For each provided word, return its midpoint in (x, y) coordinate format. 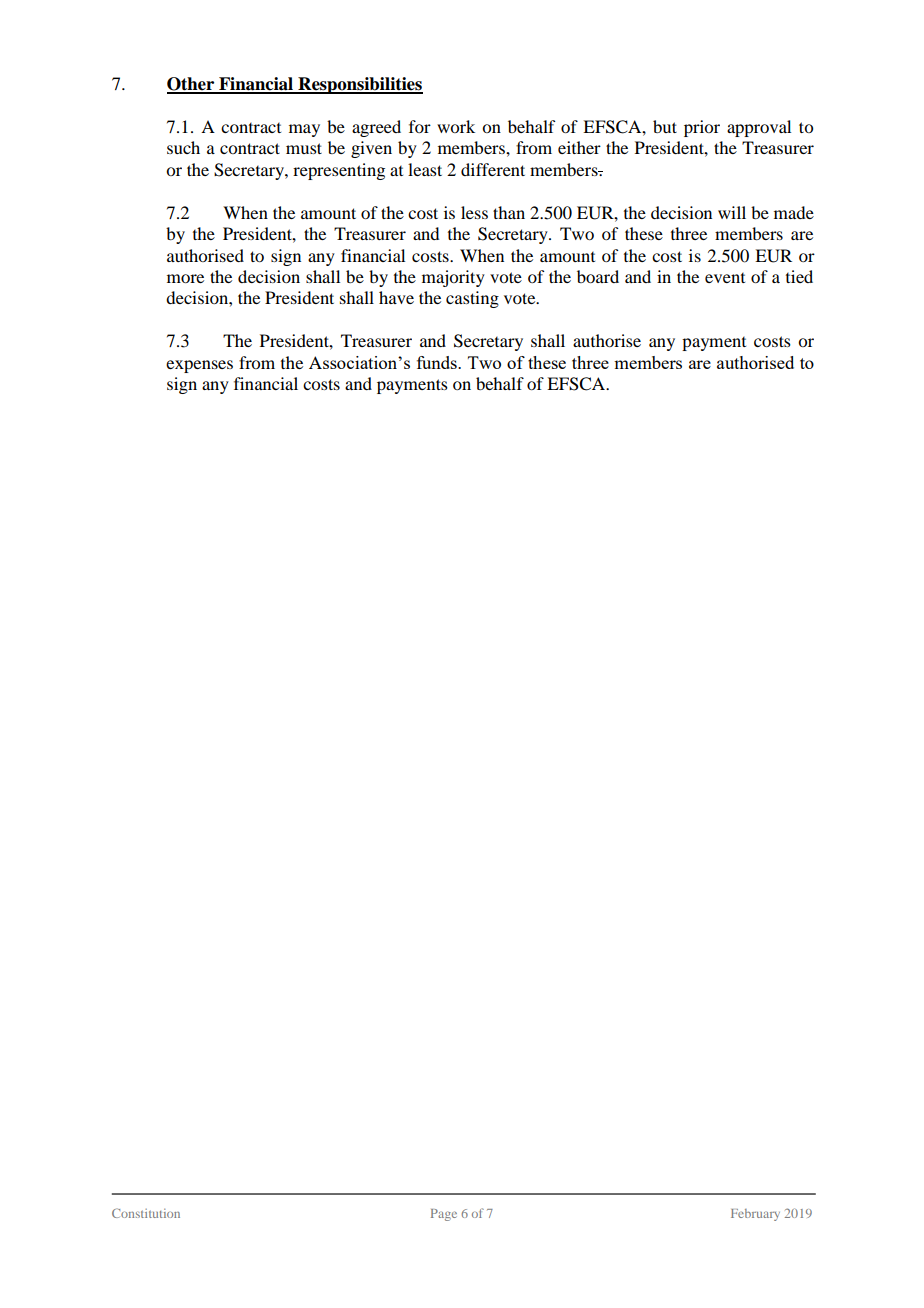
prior (702, 128)
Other (192, 85)
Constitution (146, 1213)
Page (444, 1215)
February (755, 1215)
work (456, 126)
